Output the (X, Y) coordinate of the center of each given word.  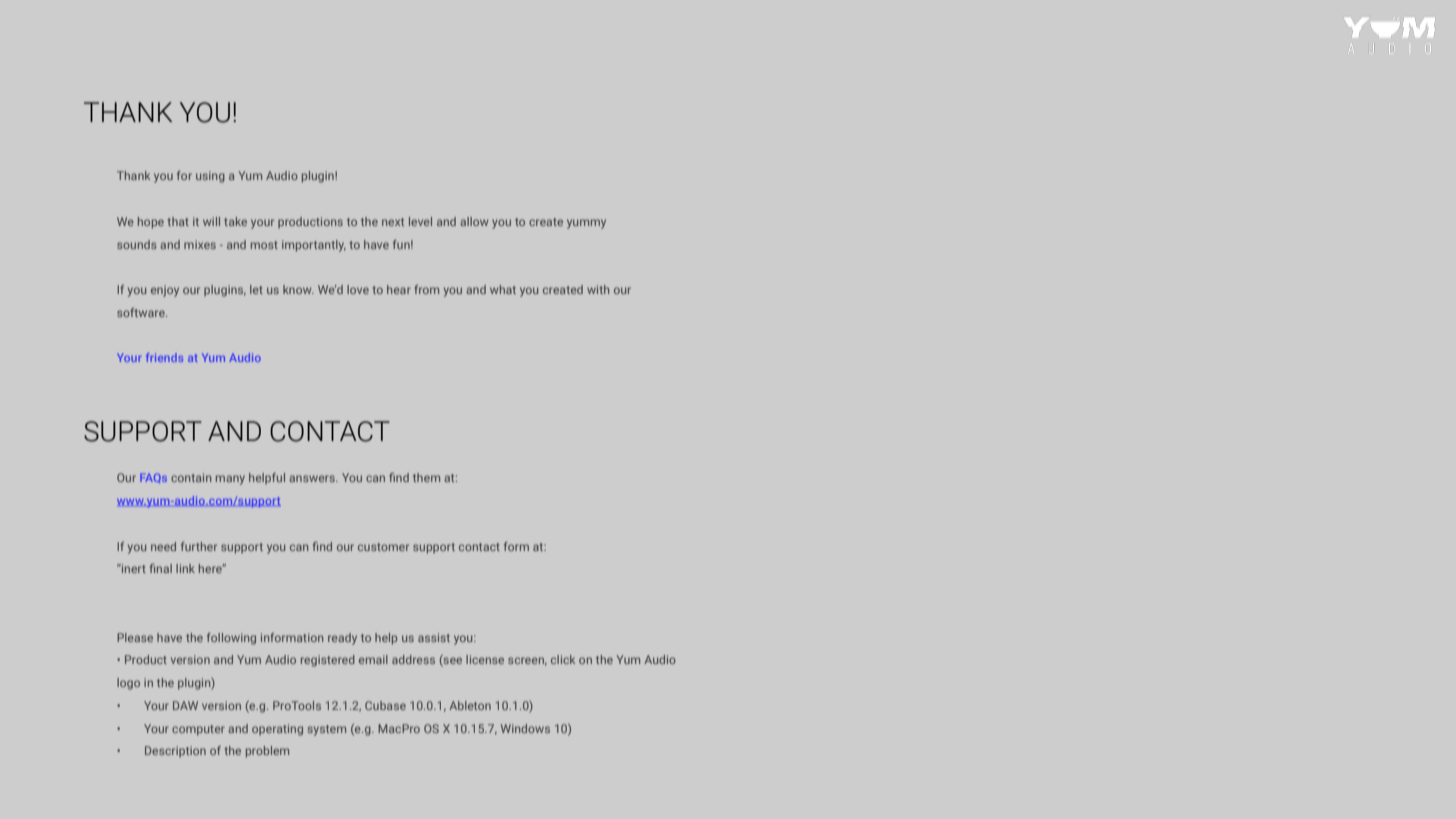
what (503, 289)
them (426, 477)
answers (313, 478)
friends (164, 357)
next (393, 222)
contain (191, 477)
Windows (525, 728)
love (358, 289)
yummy (586, 224)
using (210, 177)
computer (198, 730)
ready (342, 639)
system (326, 730)
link (185, 568)
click (563, 659)
